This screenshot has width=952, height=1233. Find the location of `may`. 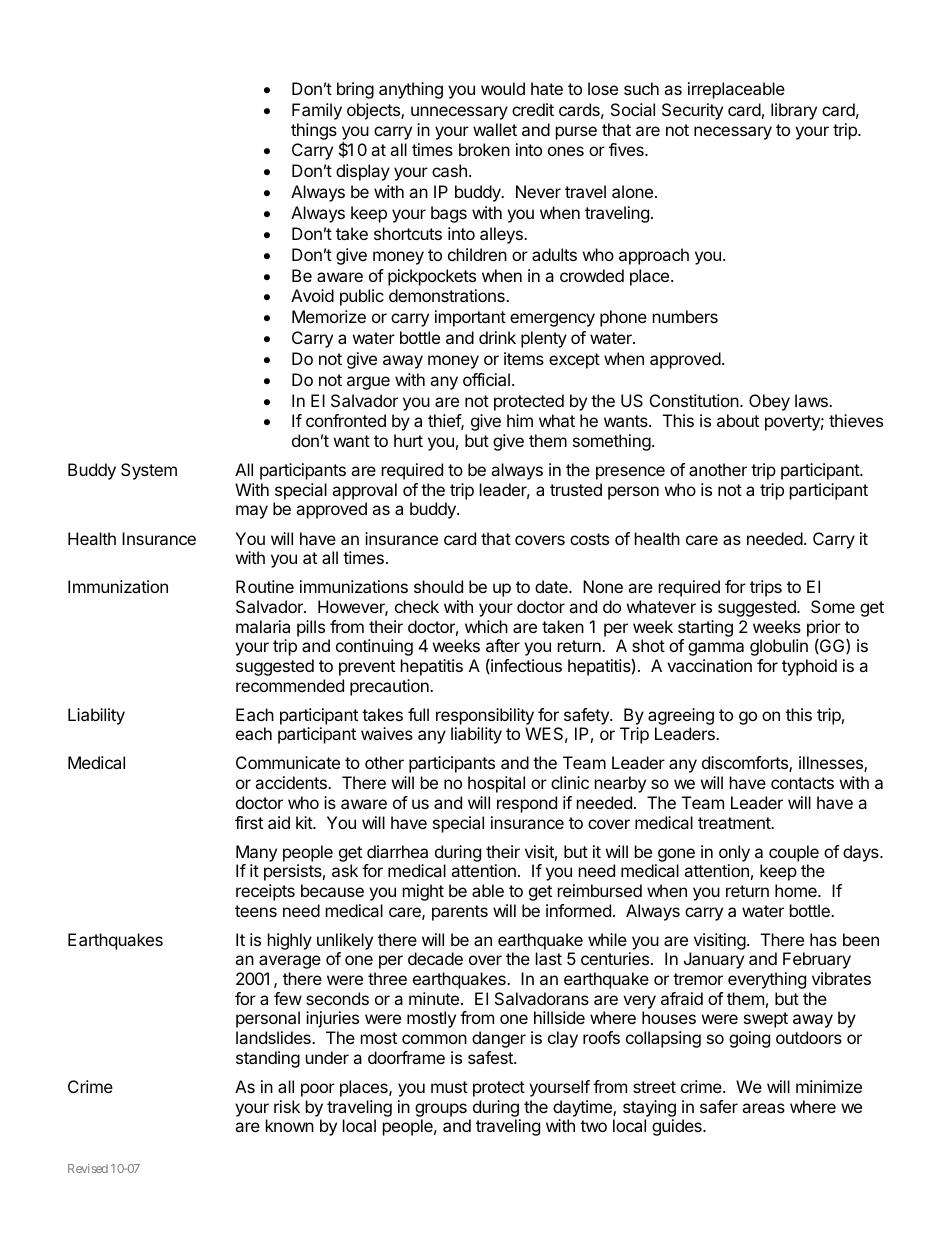

may is located at coordinates (252, 512).
